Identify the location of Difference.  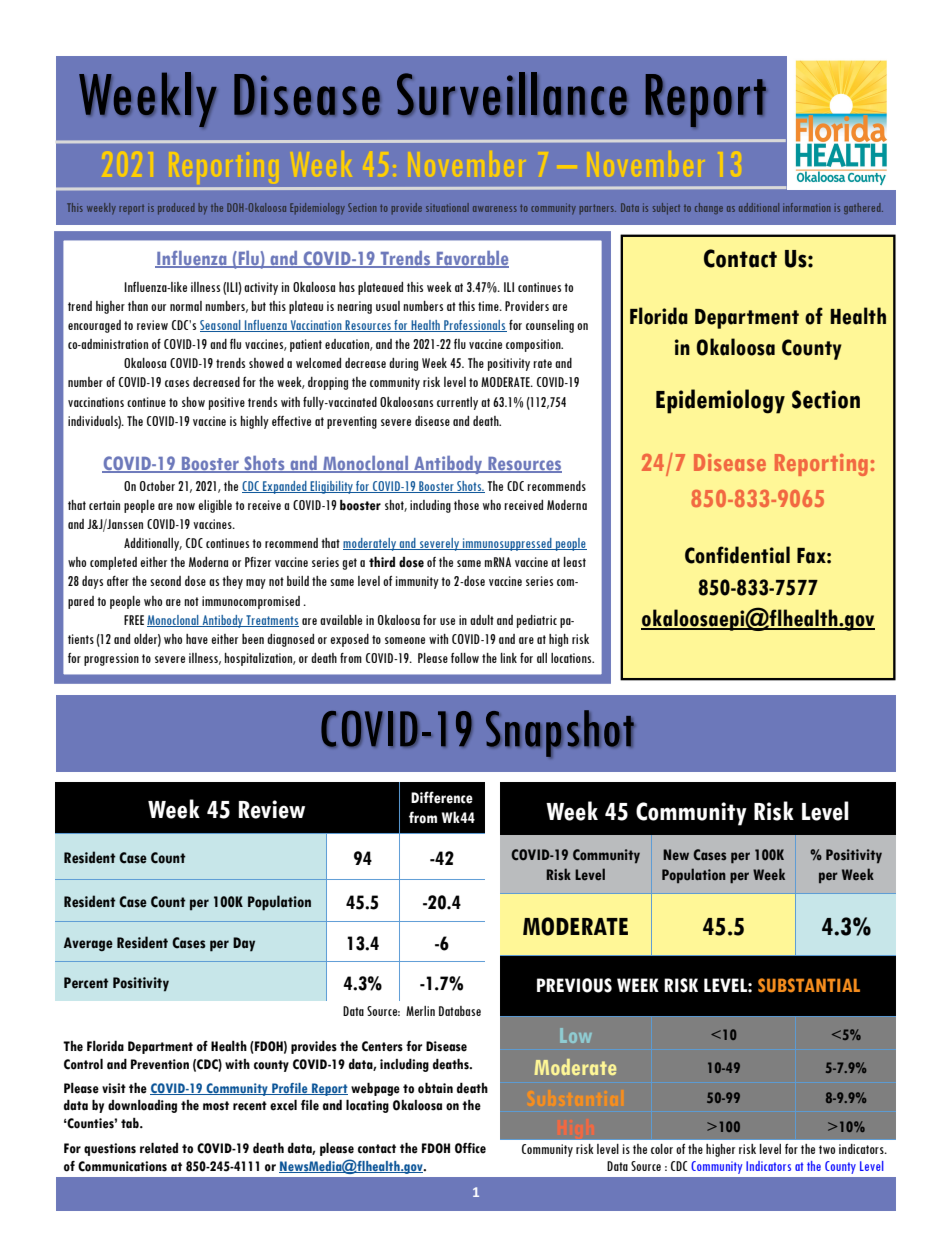
(442, 797).
